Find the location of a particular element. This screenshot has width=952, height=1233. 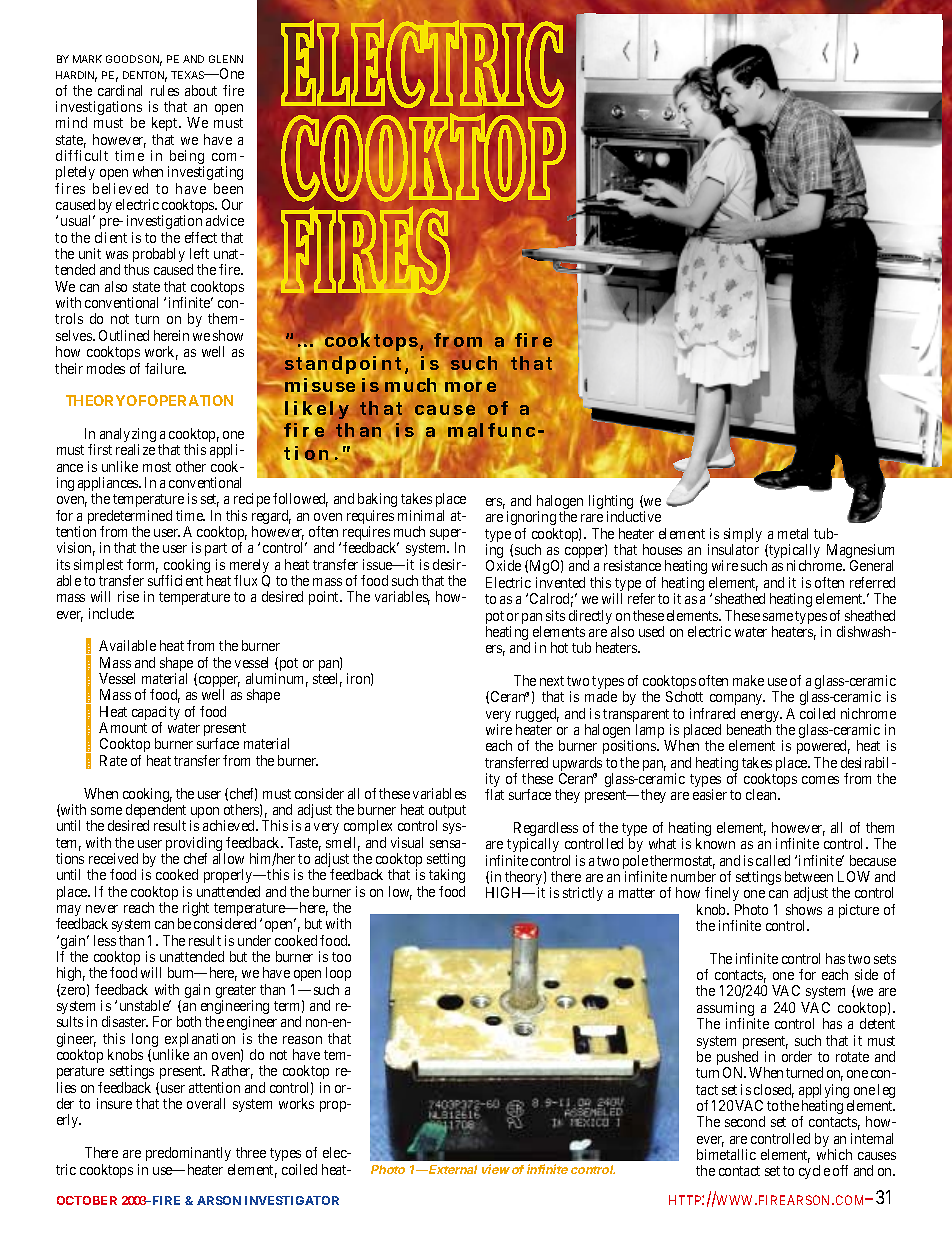

dependent is located at coordinates (156, 812).
